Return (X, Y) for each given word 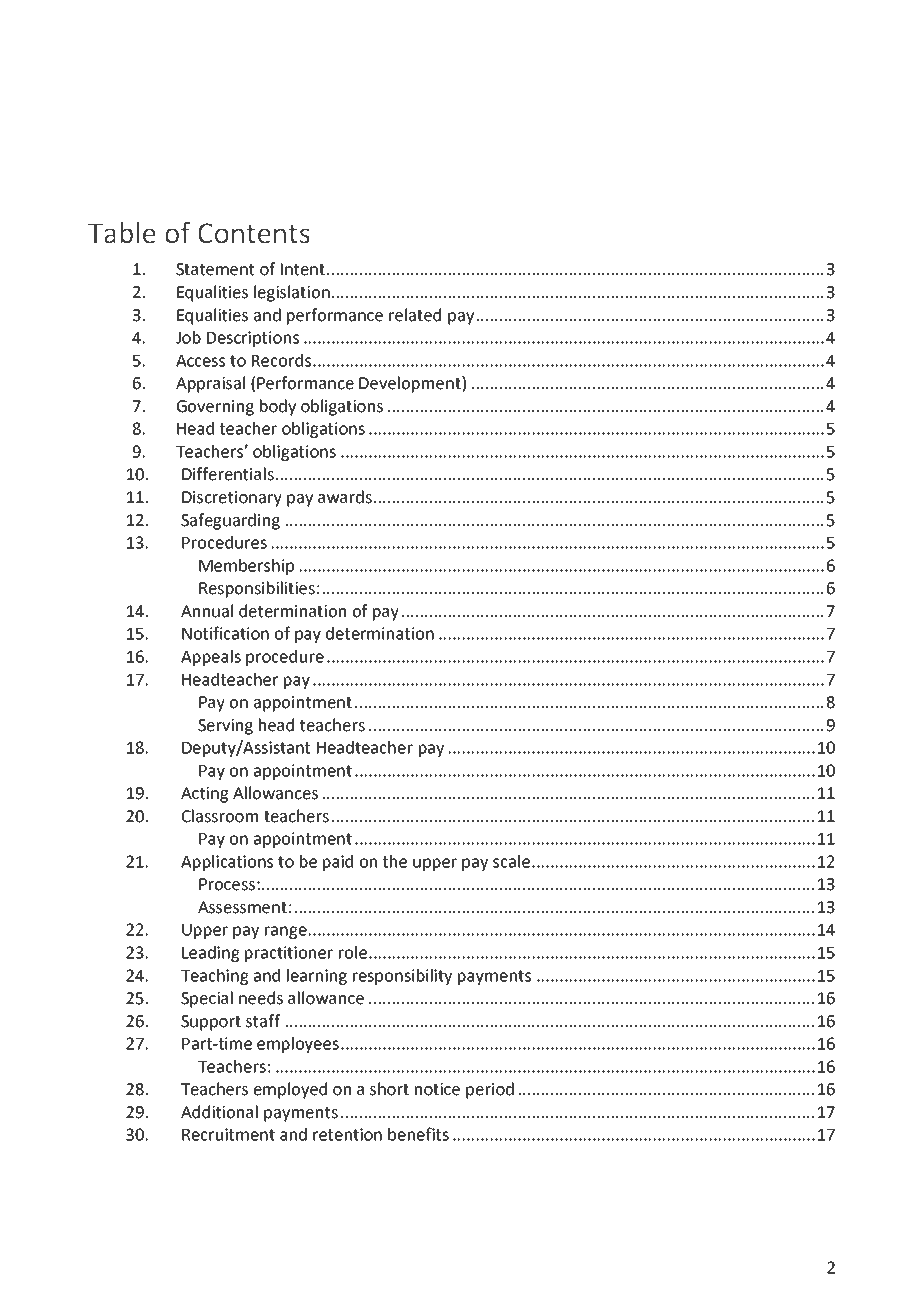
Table (122, 233)
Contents (254, 233)
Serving (225, 727)
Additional (219, 1112)
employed (290, 1090)
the (395, 861)
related (415, 315)
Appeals (211, 658)
